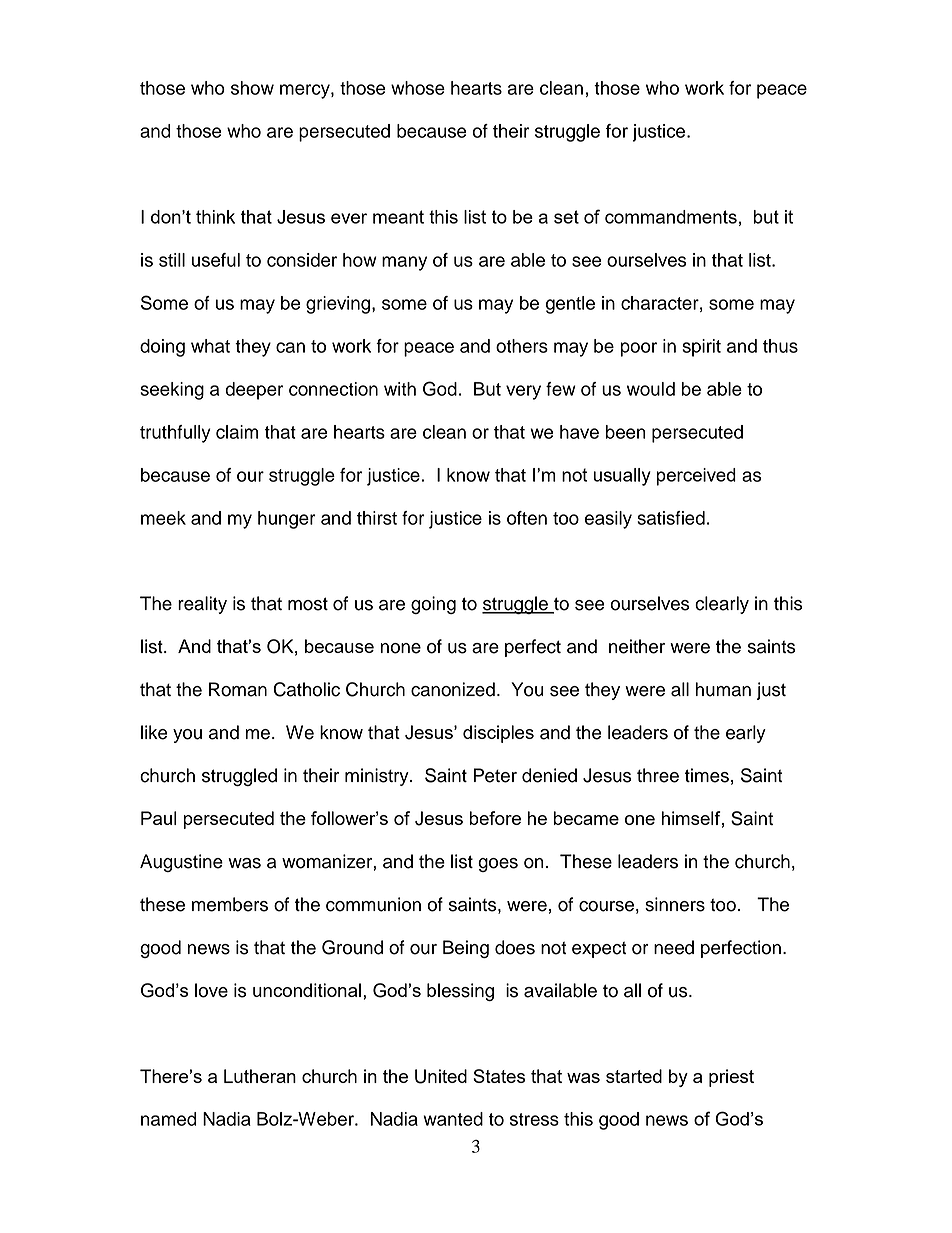 The image size is (952, 1233). Describe the element at coordinates (453, 689) in the page. I see `canonized` at that location.
